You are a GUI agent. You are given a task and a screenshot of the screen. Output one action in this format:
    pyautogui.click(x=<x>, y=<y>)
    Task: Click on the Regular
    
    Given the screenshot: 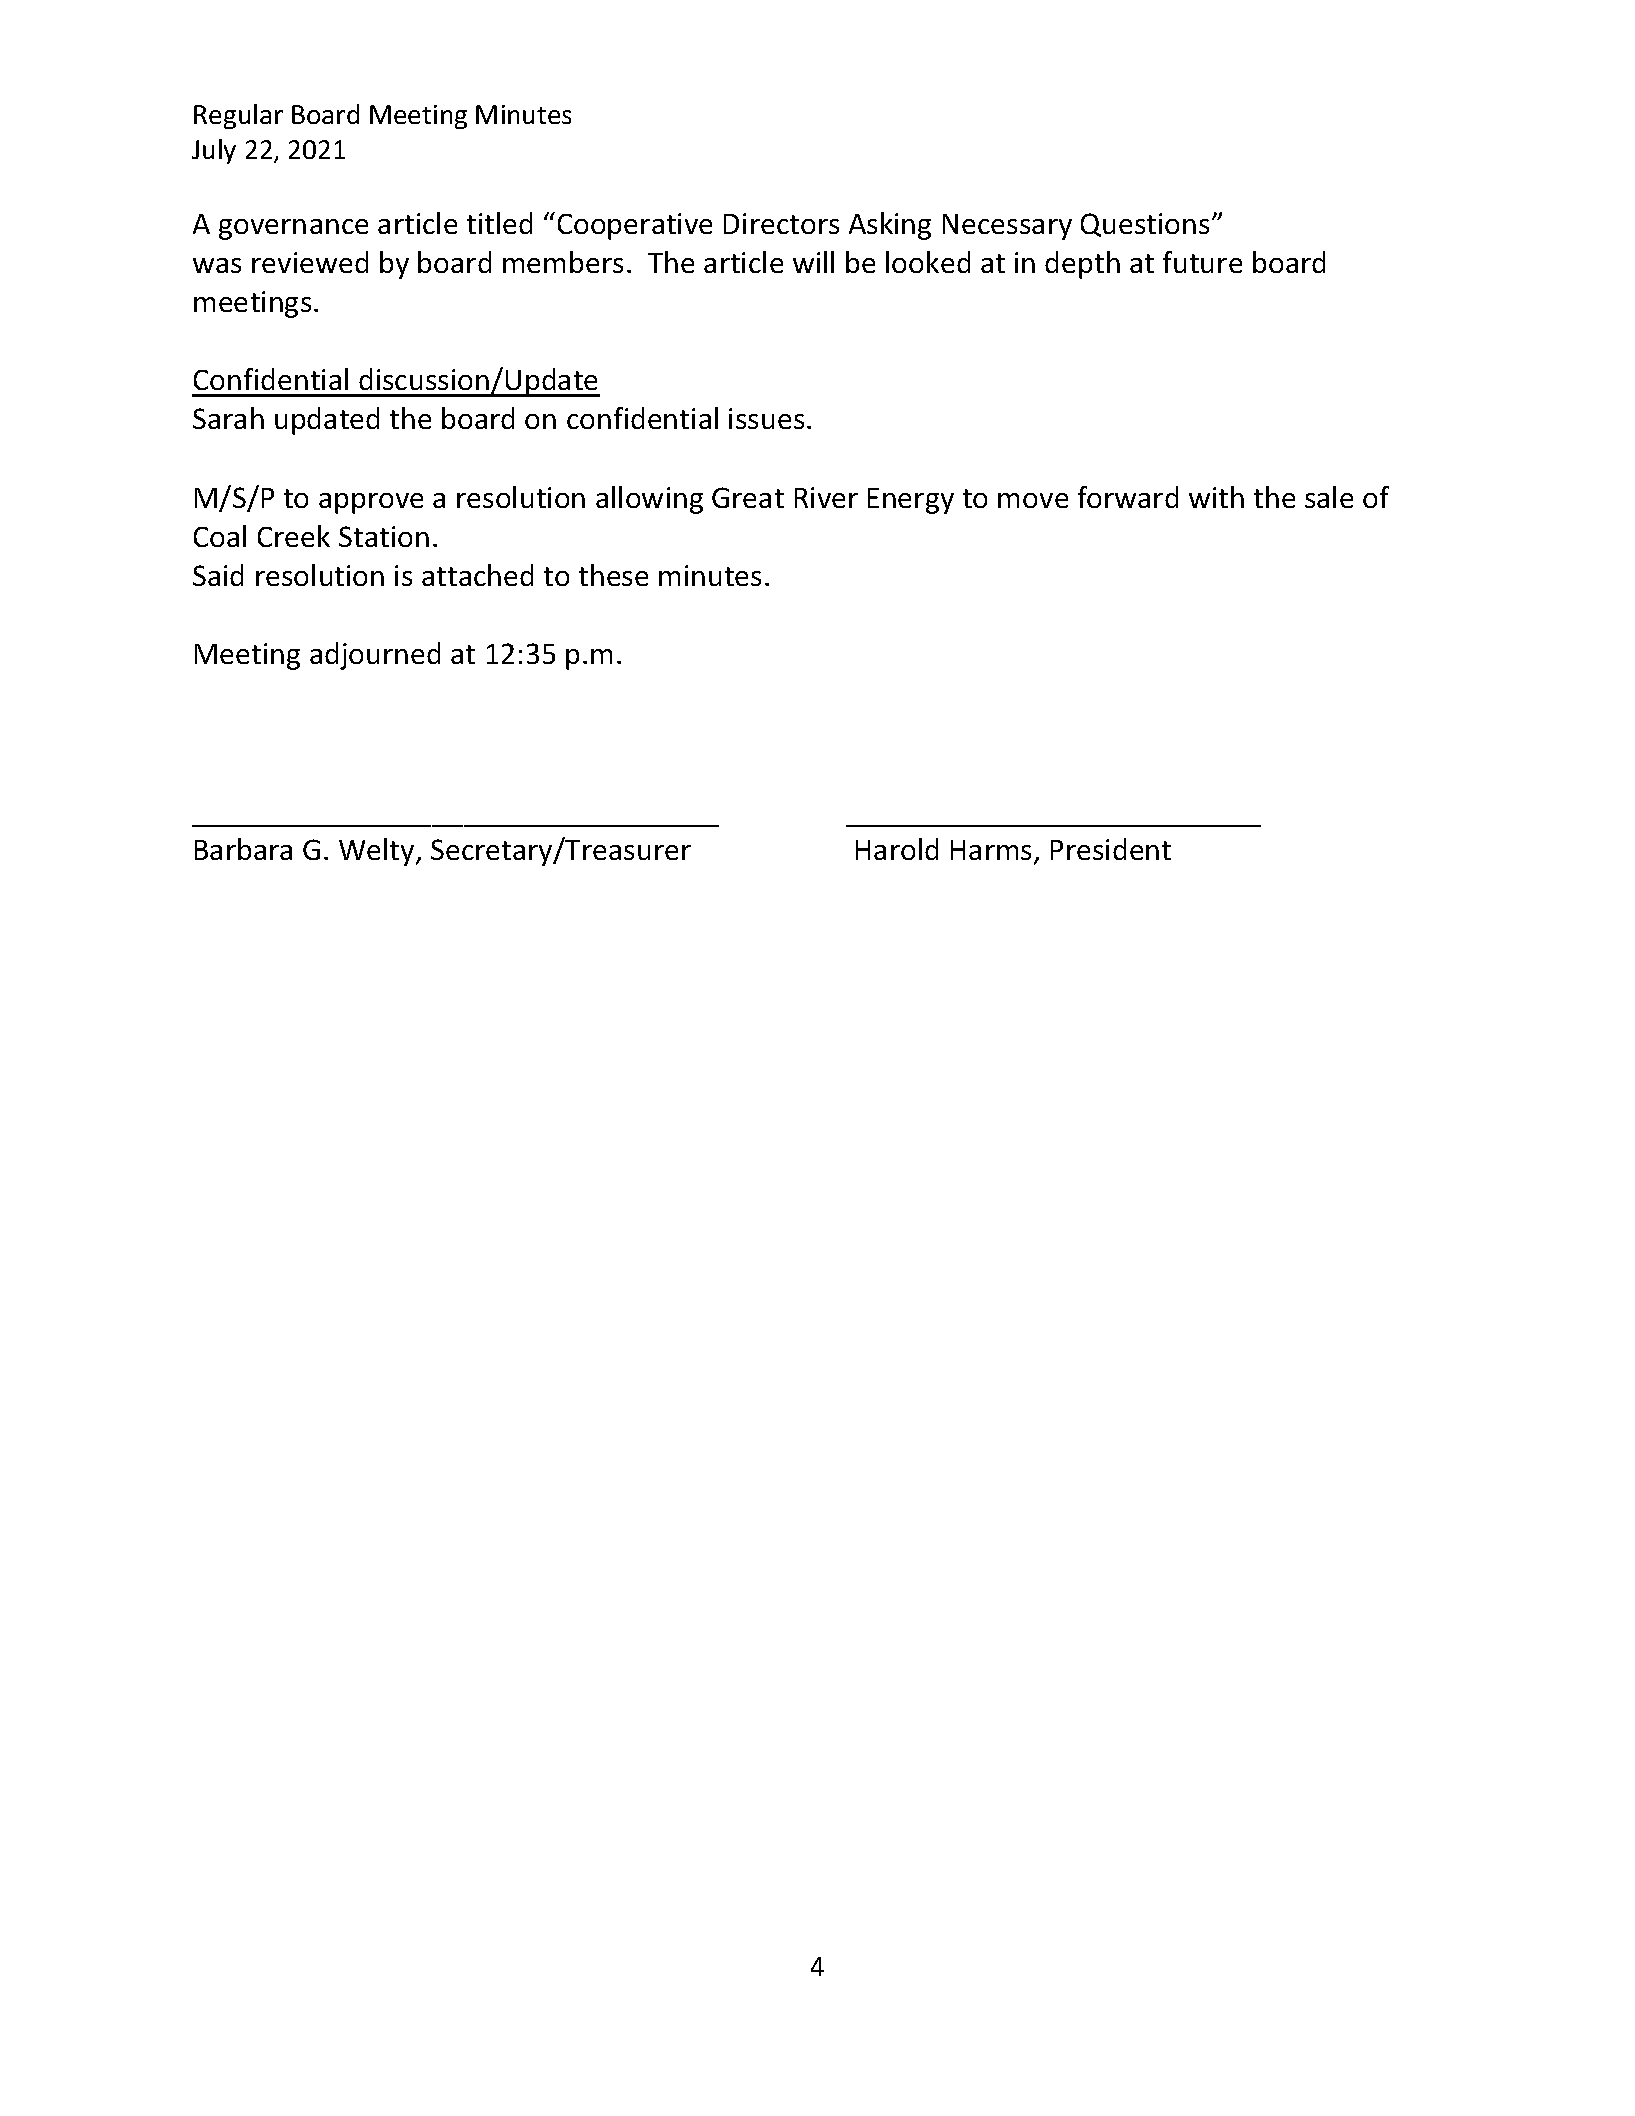 What is the action you would take?
    pyautogui.click(x=238, y=116)
